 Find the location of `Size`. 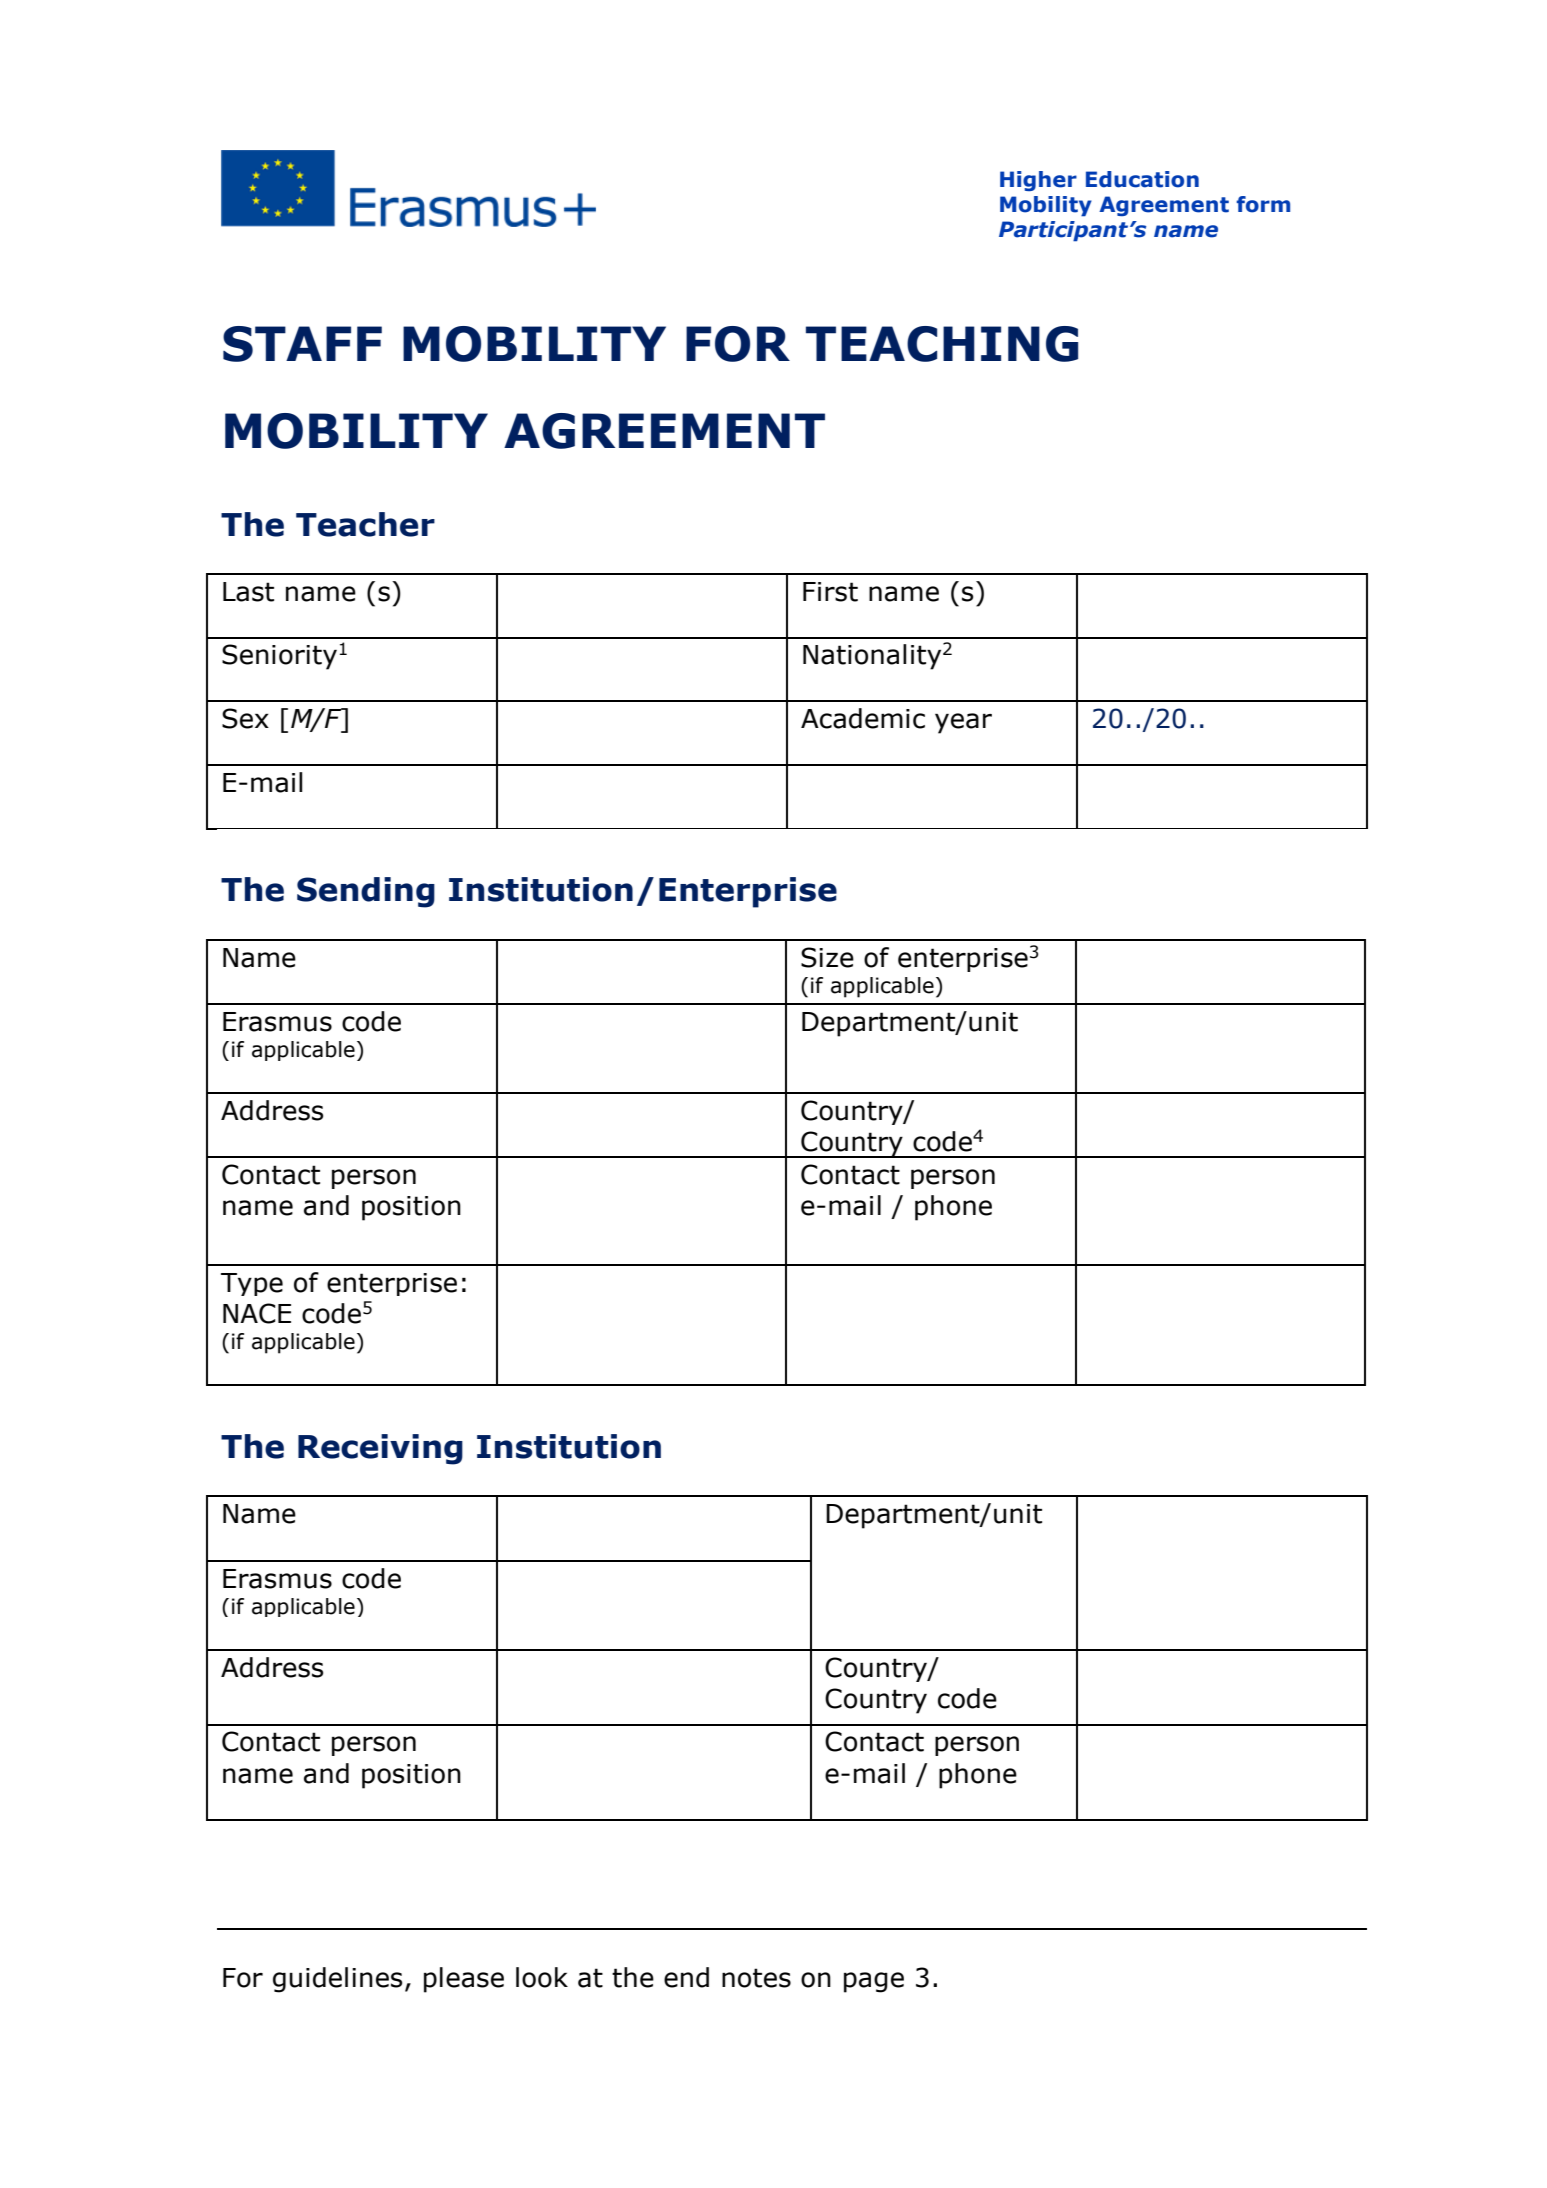

Size is located at coordinates (827, 957).
